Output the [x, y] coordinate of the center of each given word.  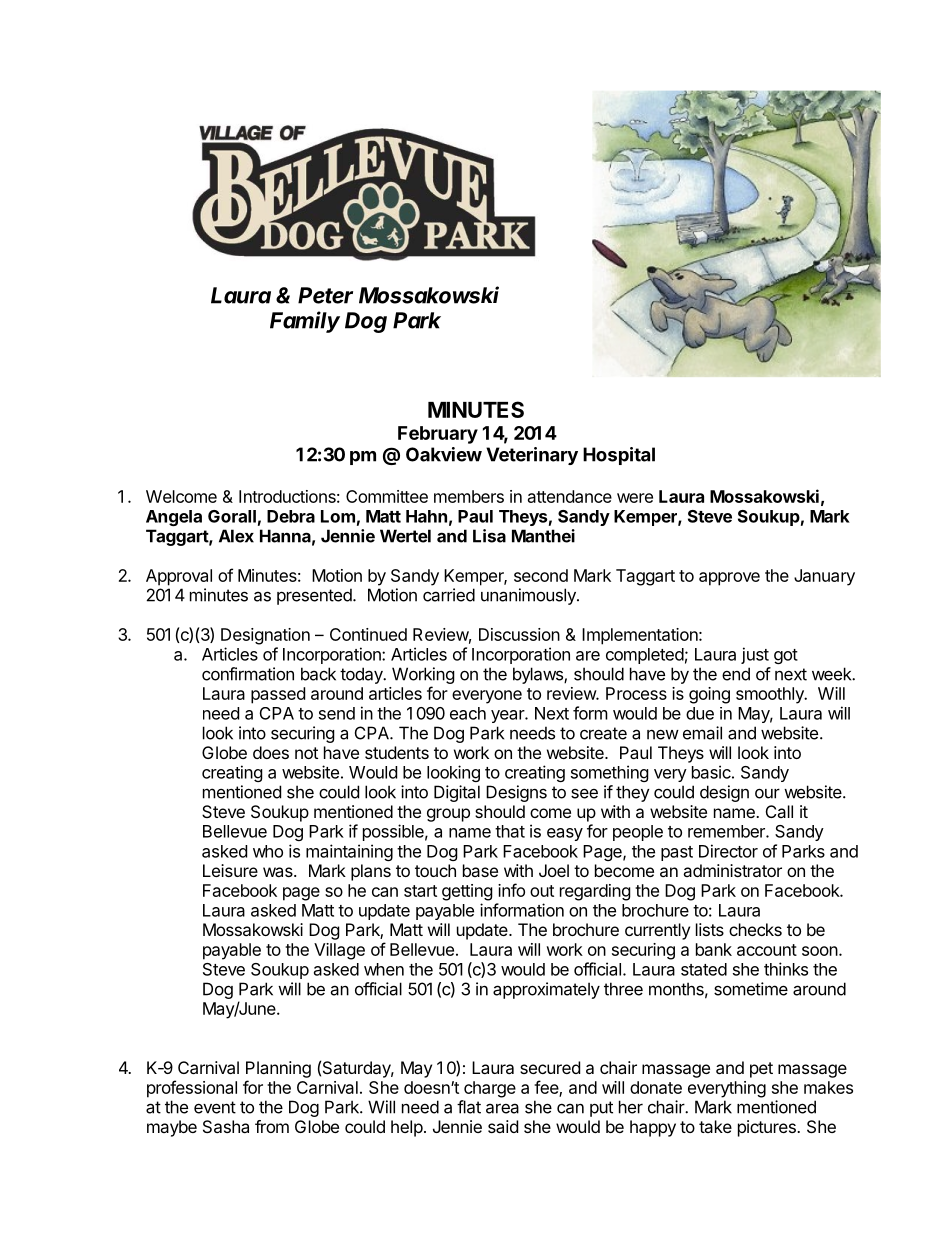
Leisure [230, 870]
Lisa [489, 536]
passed [278, 695]
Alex [236, 536]
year [508, 716]
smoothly [771, 695]
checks [755, 929]
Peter [325, 295]
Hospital [619, 456]
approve [729, 579]
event [215, 1107]
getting [467, 892]
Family [305, 322]
